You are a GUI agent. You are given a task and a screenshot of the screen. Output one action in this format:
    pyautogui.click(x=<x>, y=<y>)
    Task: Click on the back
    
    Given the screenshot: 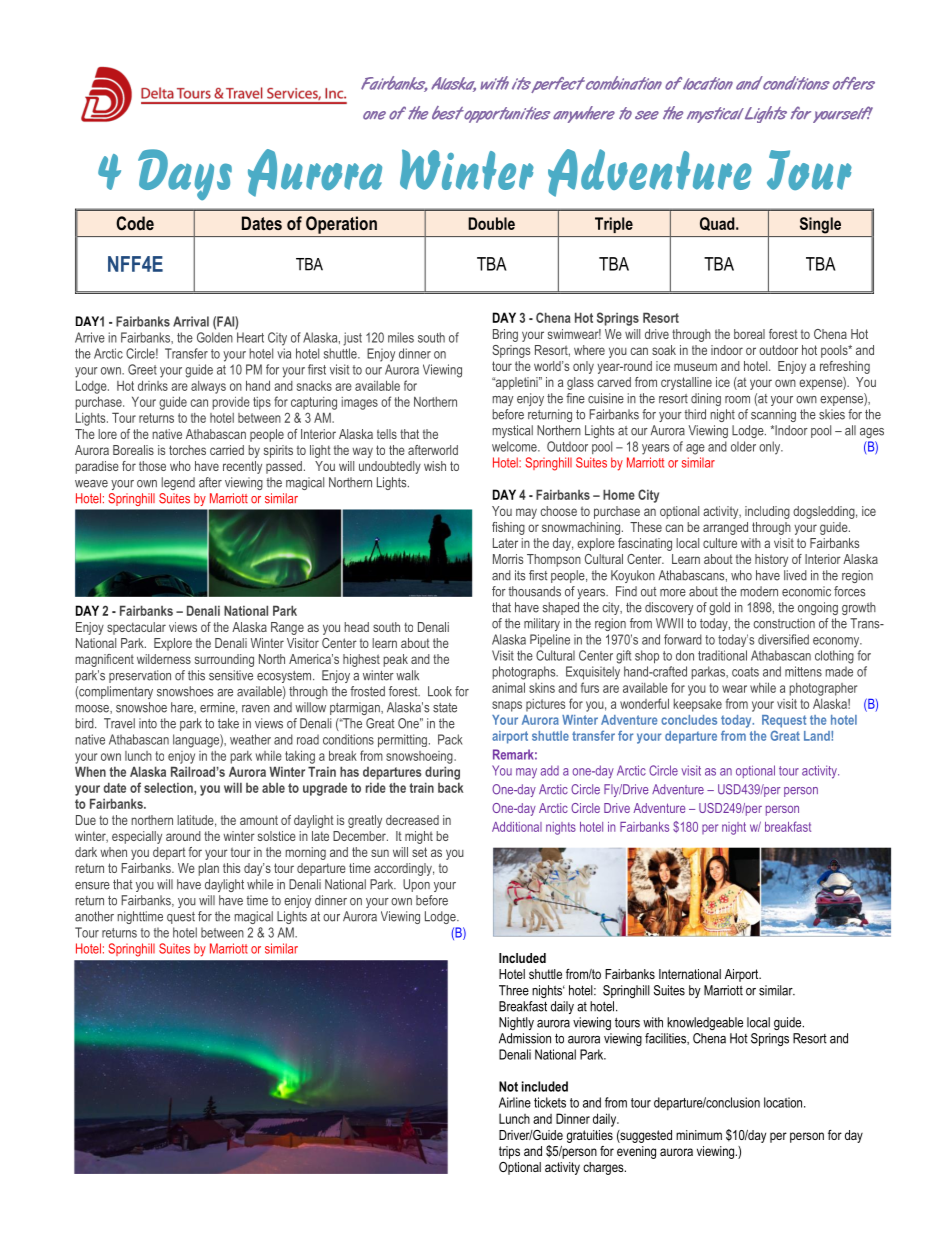 What is the action you would take?
    pyautogui.click(x=451, y=787)
